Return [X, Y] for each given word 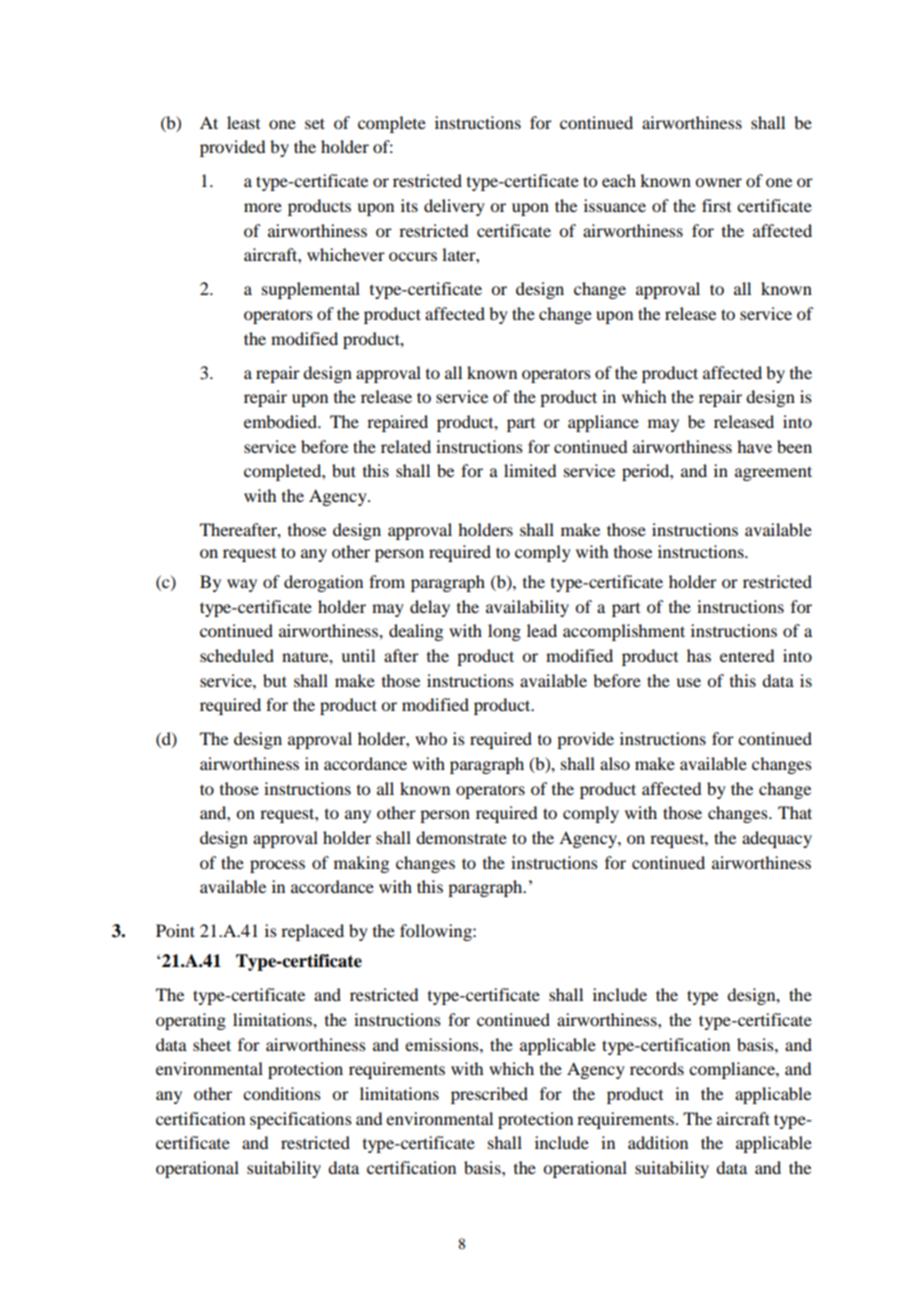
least [243, 122]
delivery [454, 207]
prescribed [489, 1095]
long [504, 632]
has [699, 655]
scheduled [237, 655]
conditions [282, 1093]
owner [718, 182]
